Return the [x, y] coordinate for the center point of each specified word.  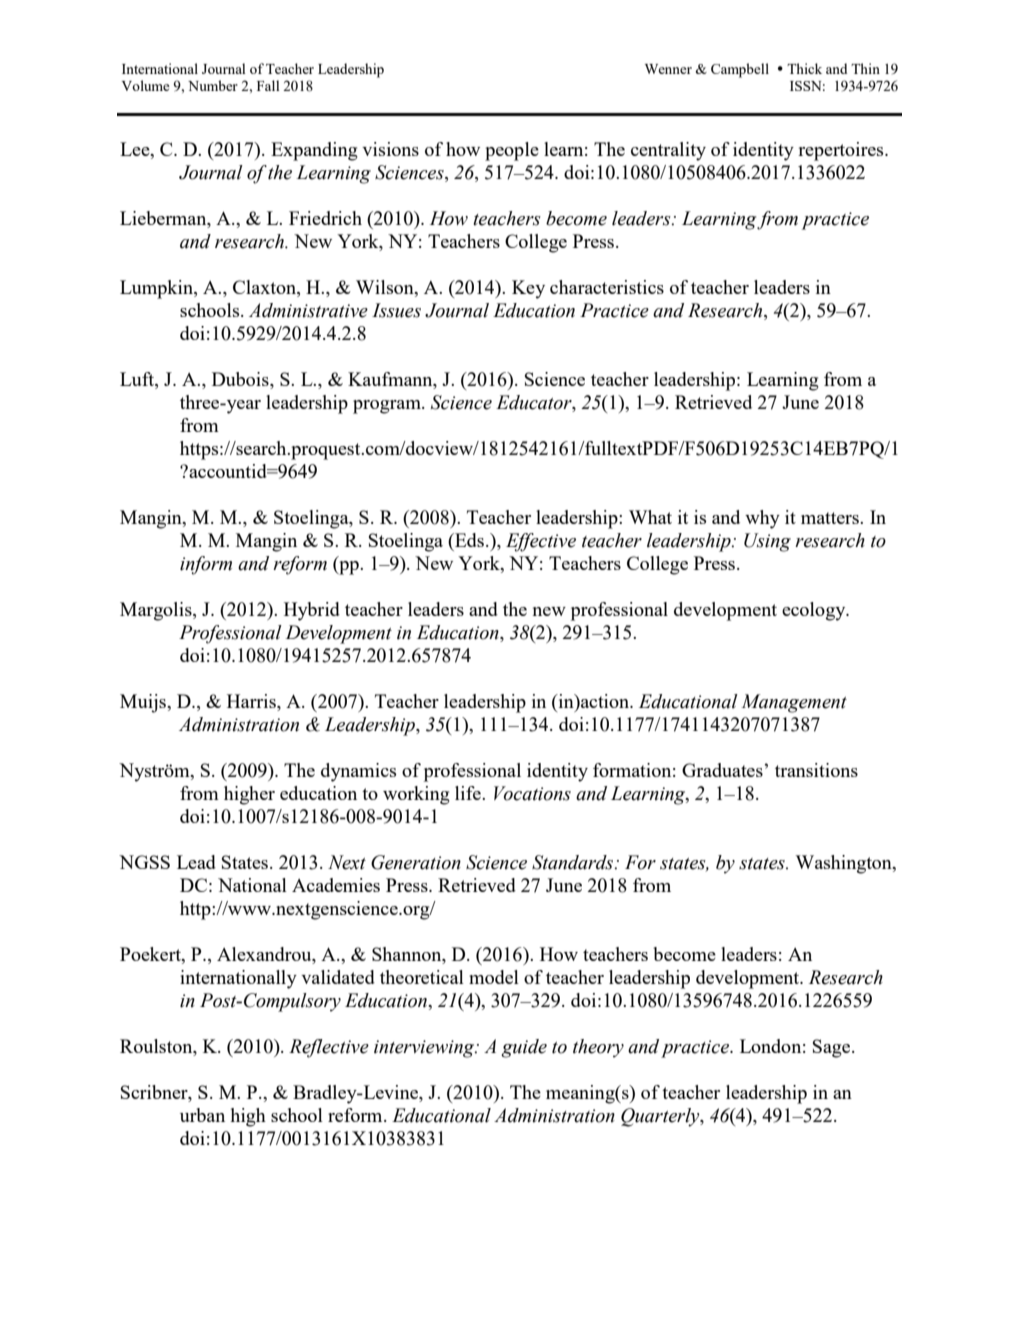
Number [213, 85]
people [512, 151]
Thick [804, 68]
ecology [815, 611]
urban [202, 1115]
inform [206, 565]
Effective [541, 542]
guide [524, 1048]
